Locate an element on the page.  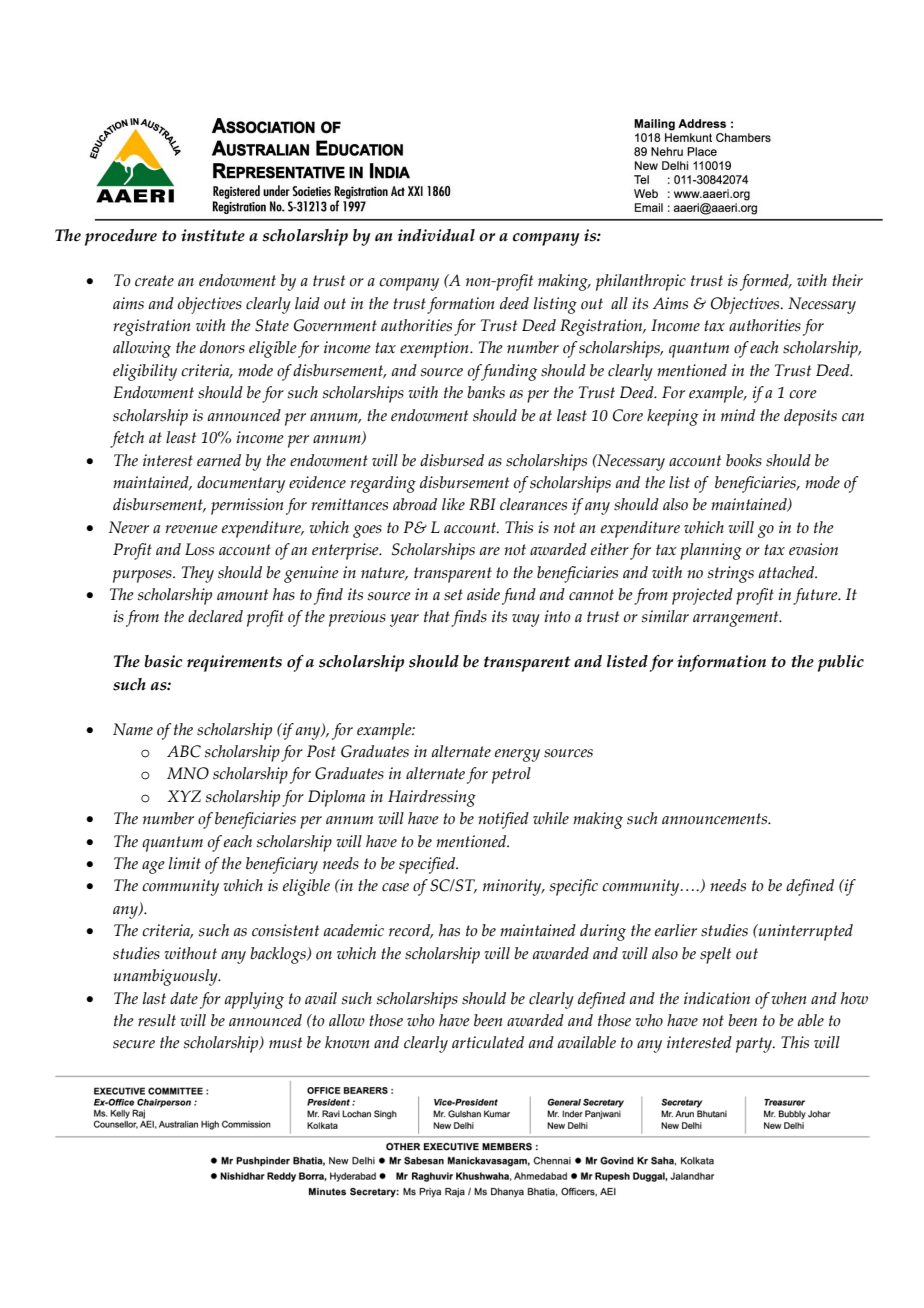
individual is located at coordinates (436, 235).
